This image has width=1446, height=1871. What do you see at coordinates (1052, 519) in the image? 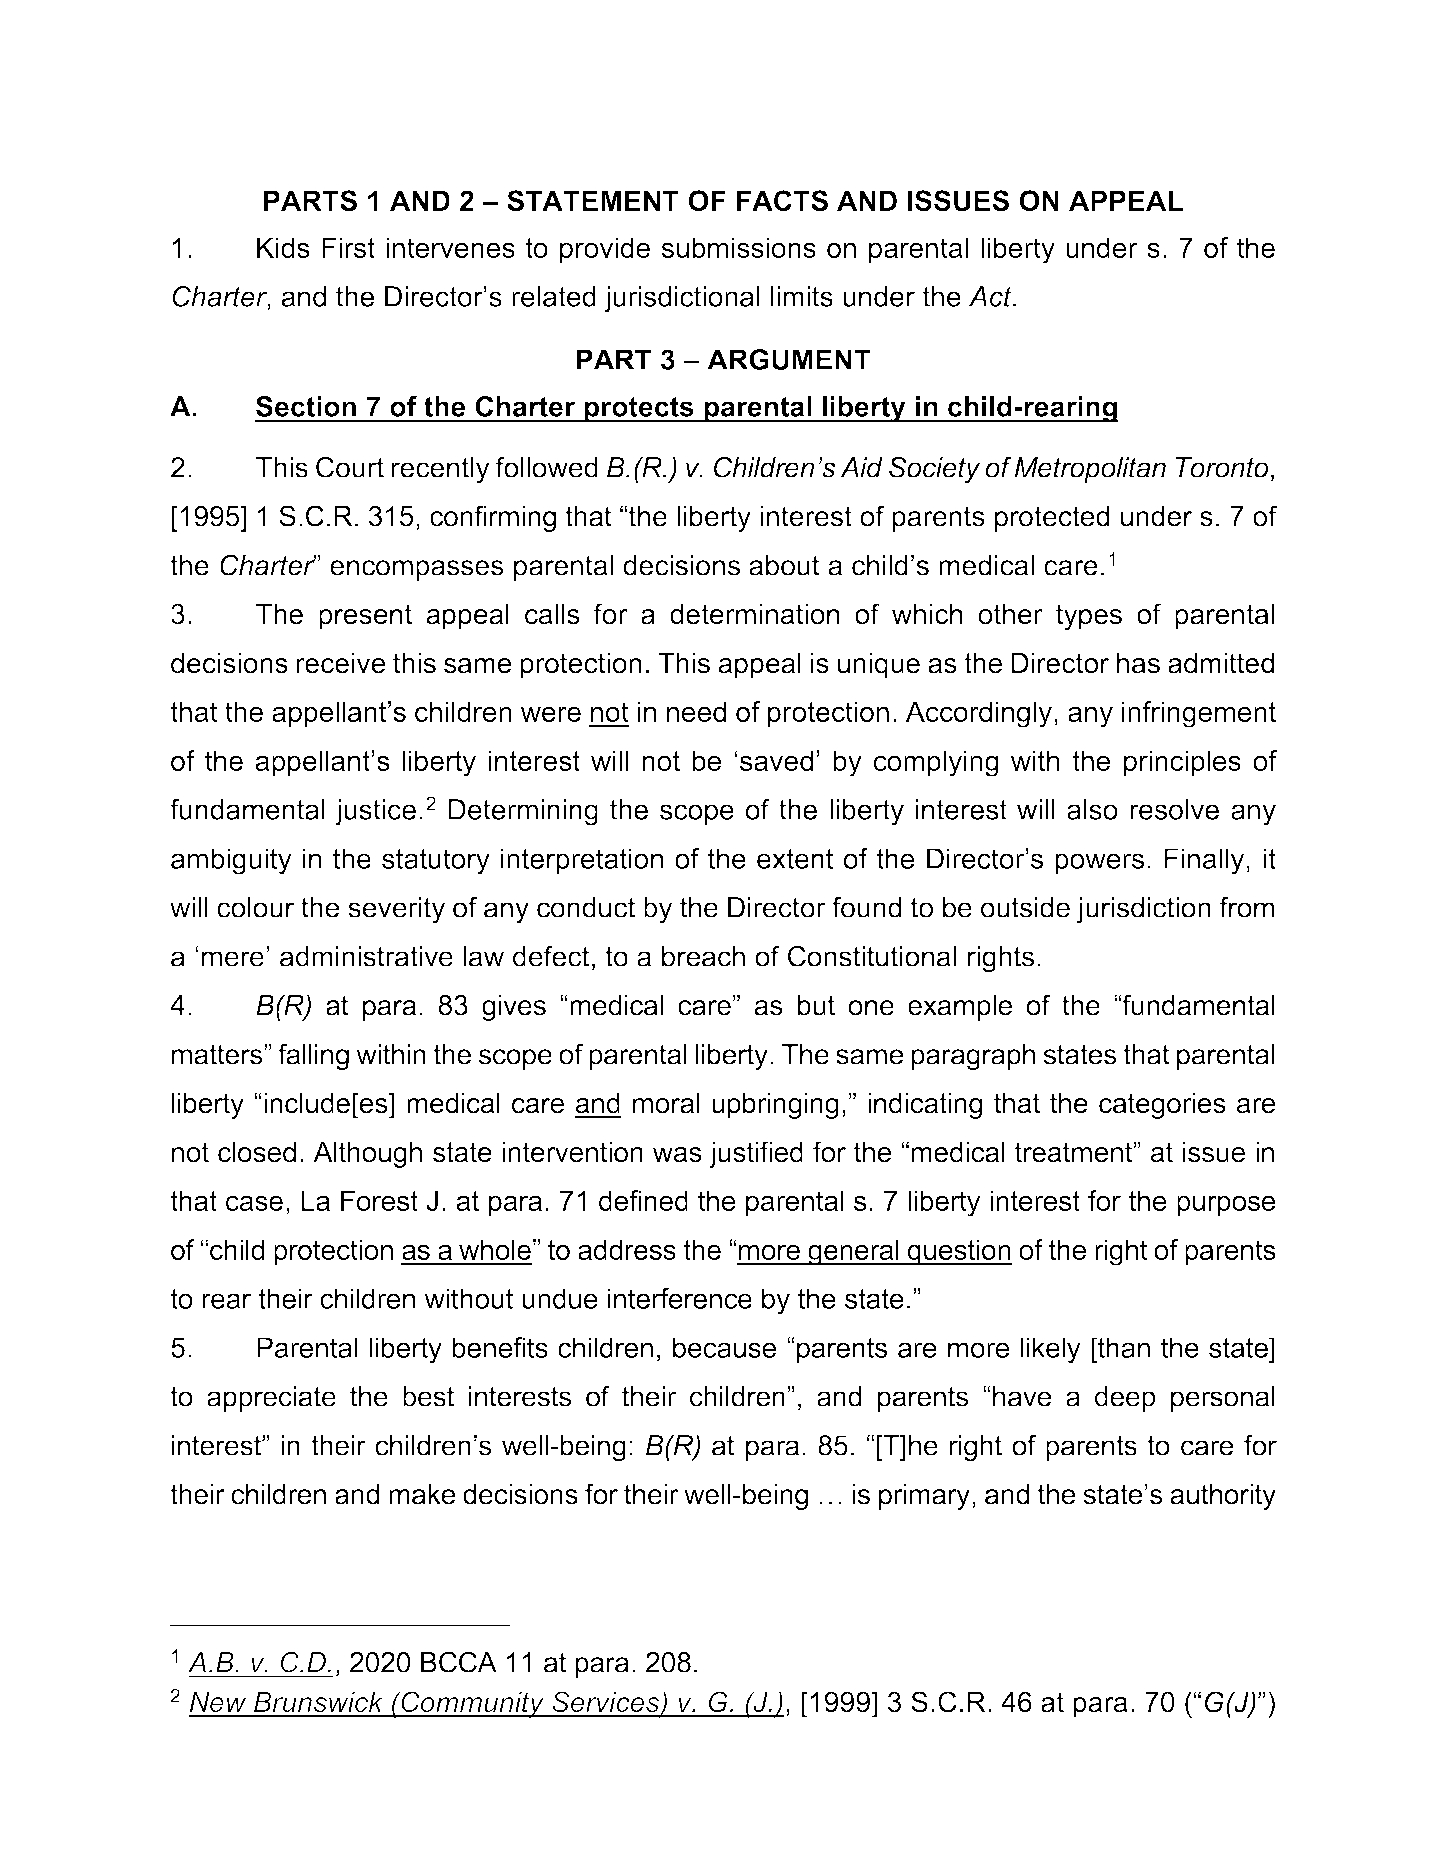
I see `protected` at bounding box center [1052, 519].
